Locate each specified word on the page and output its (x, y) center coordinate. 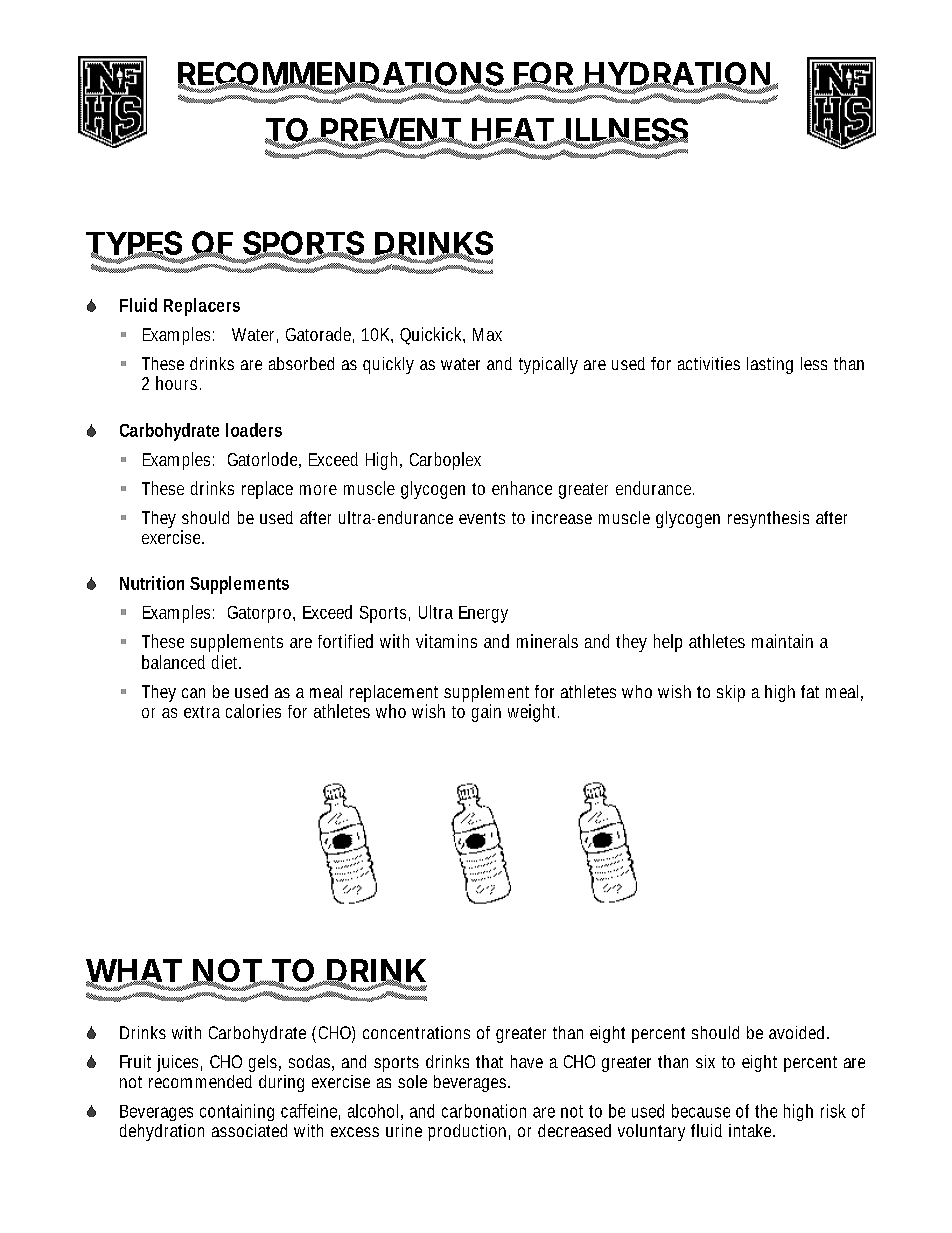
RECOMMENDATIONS (341, 75)
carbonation (484, 1111)
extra (202, 712)
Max (487, 334)
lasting (770, 365)
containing (237, 1112)
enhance (522, 488)
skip (731, 693)
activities (709, 363)
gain (486, 713)
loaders (254, 430)
